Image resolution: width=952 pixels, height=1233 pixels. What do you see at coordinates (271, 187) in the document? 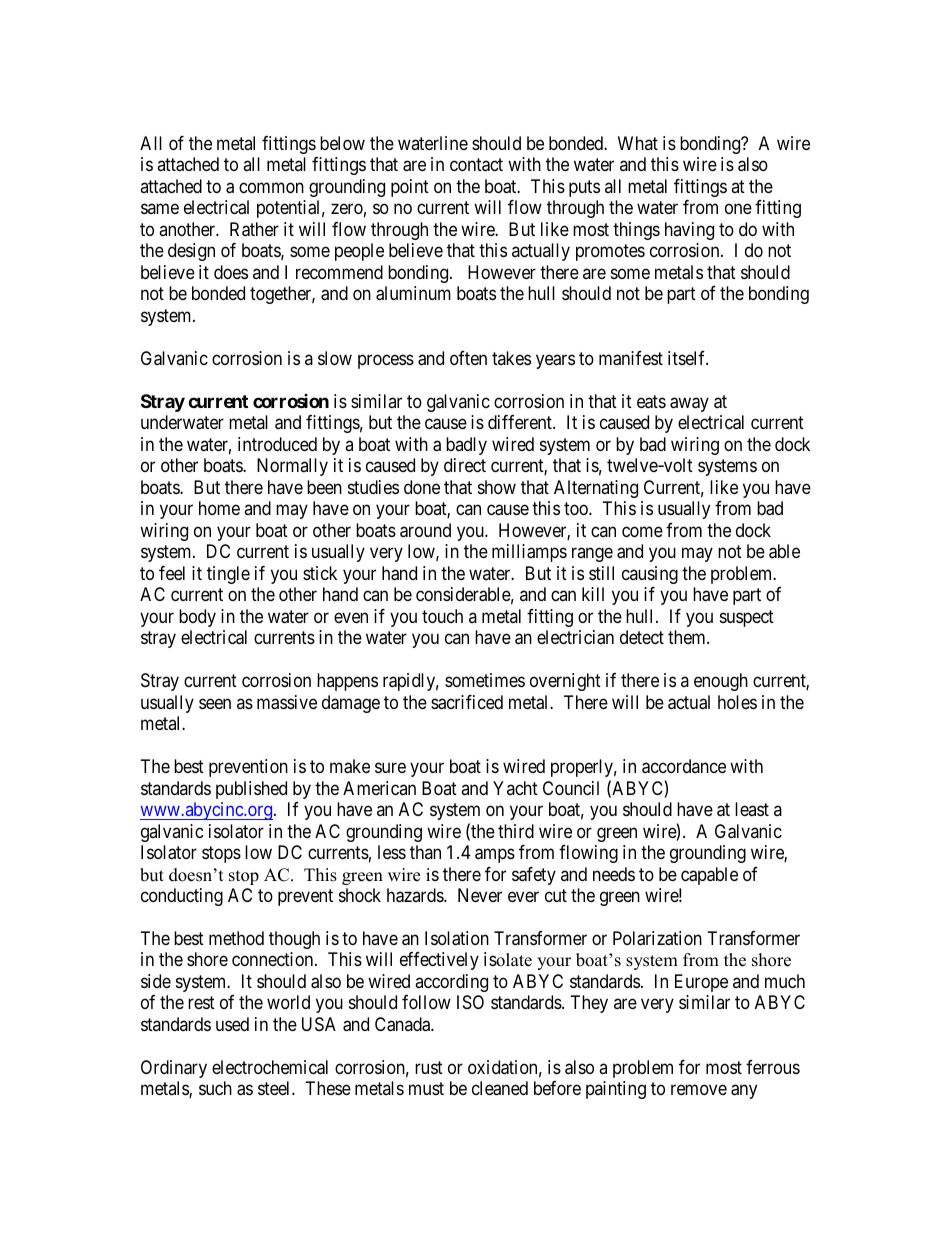
I see `common` at bounding box center [271, 187].
